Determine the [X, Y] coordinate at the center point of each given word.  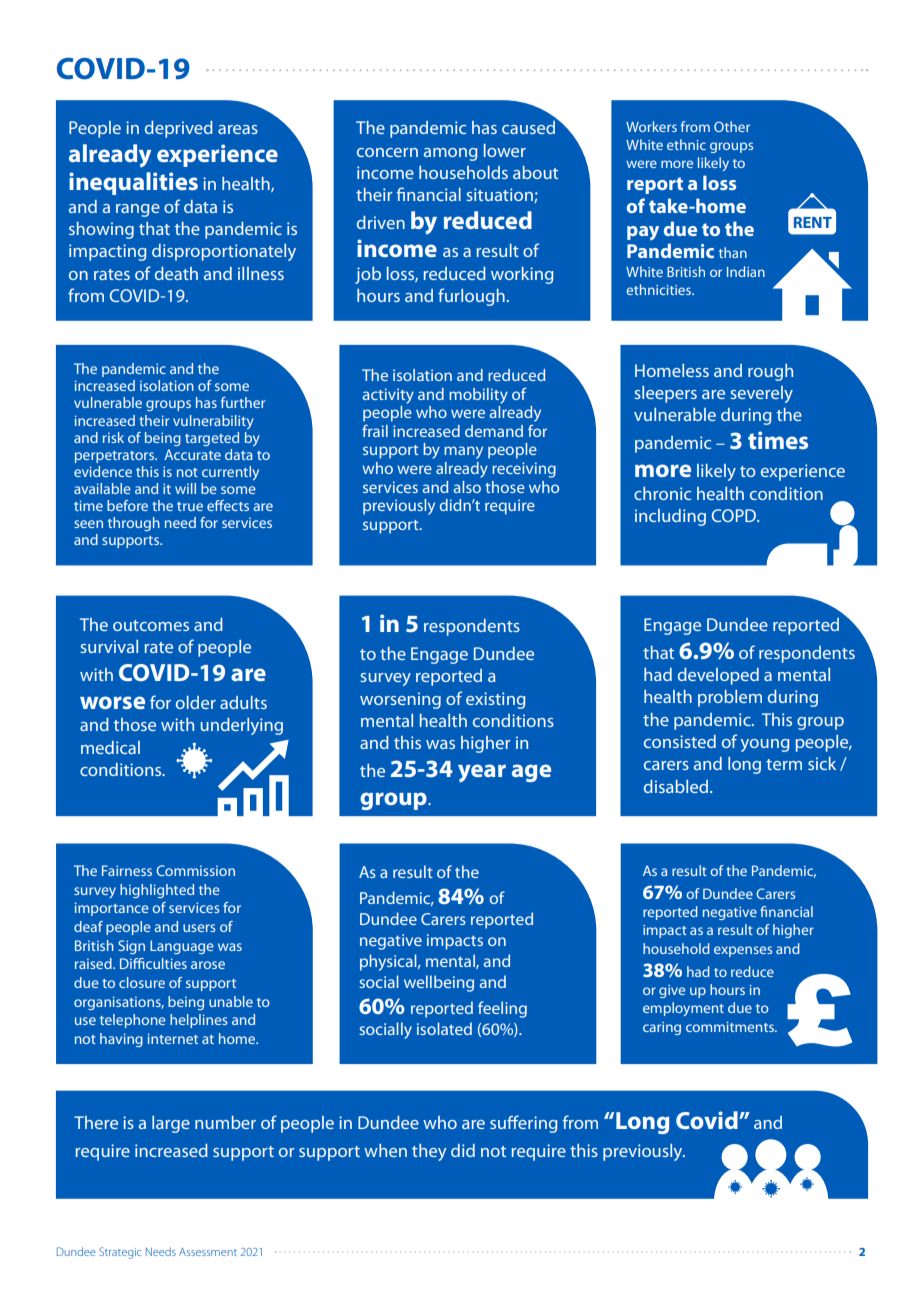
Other [732, 126]
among [451, 154]
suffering [524, 1124]
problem [730, 698]
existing [496, 700]
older [196, 702]
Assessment [208, 1252]
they [429, 1152]
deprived [179, 129]
